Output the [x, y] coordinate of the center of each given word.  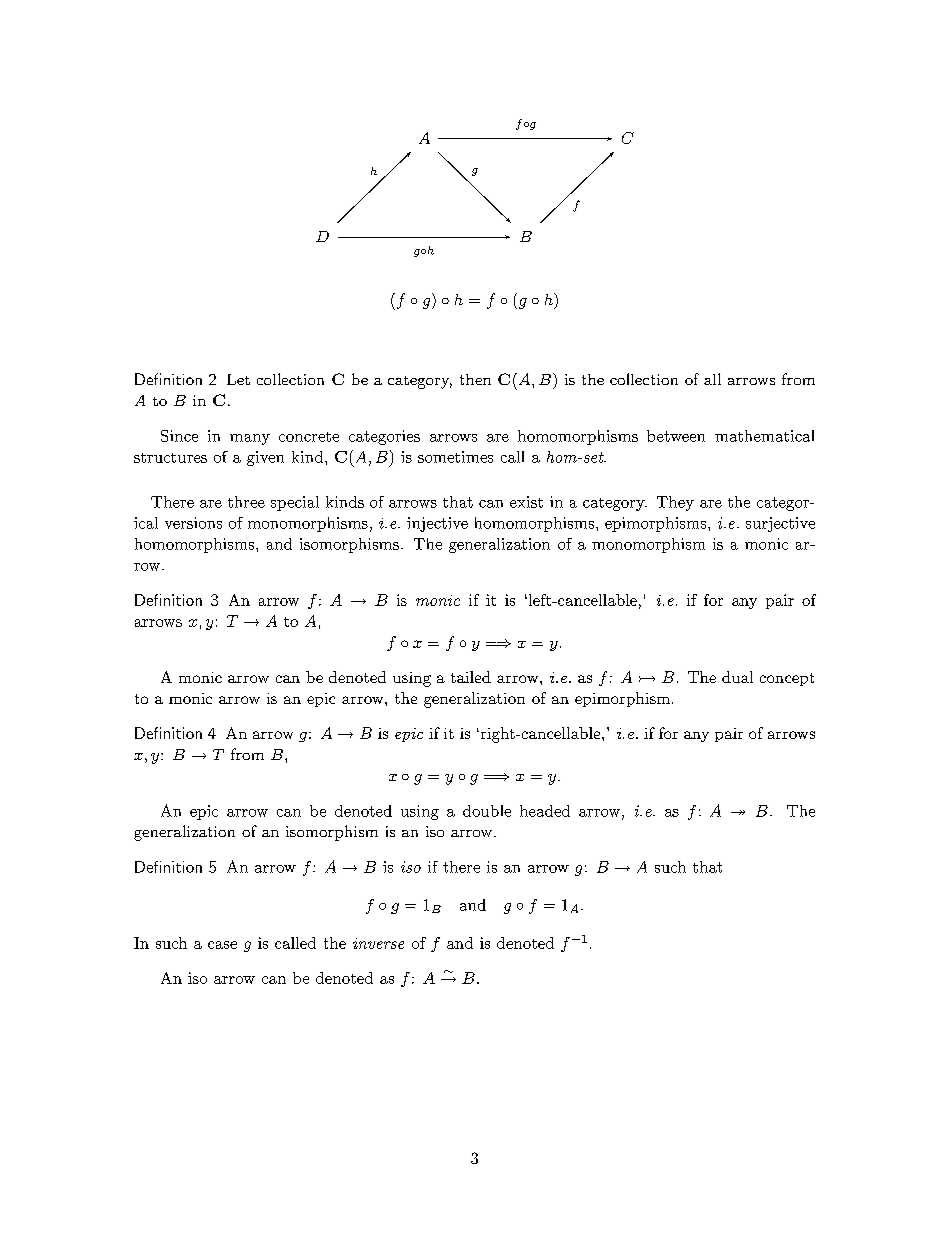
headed [545, 811]
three [246, 502]
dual [737, 677]
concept [787, 679]
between [676, 436]
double [487, 811]
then [475, 379]
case [222, 945]
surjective [780, 524]
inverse [378, 943]
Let [238, 379]
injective [437, 524]
